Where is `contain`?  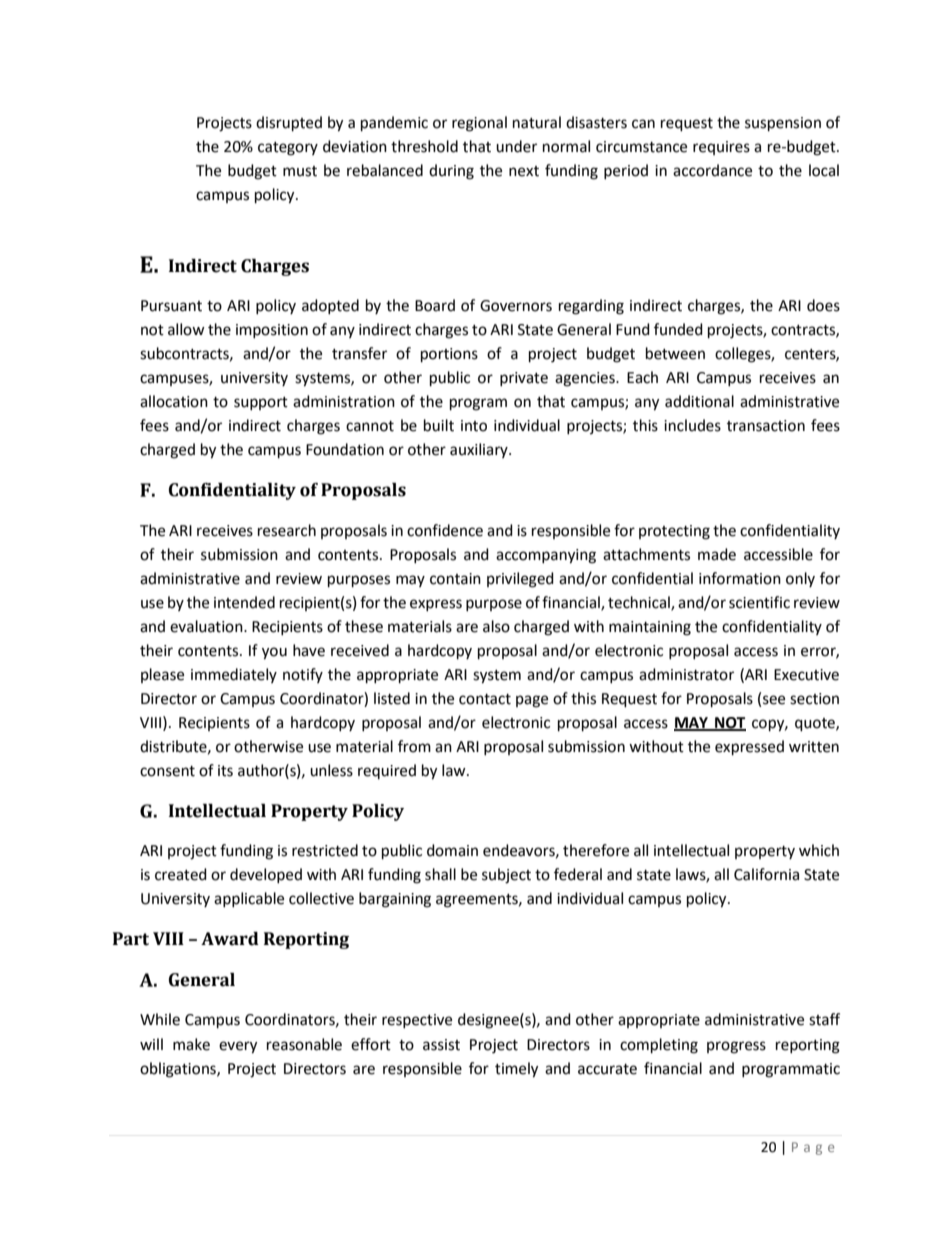
contain is located at coordinates (455, 579).
